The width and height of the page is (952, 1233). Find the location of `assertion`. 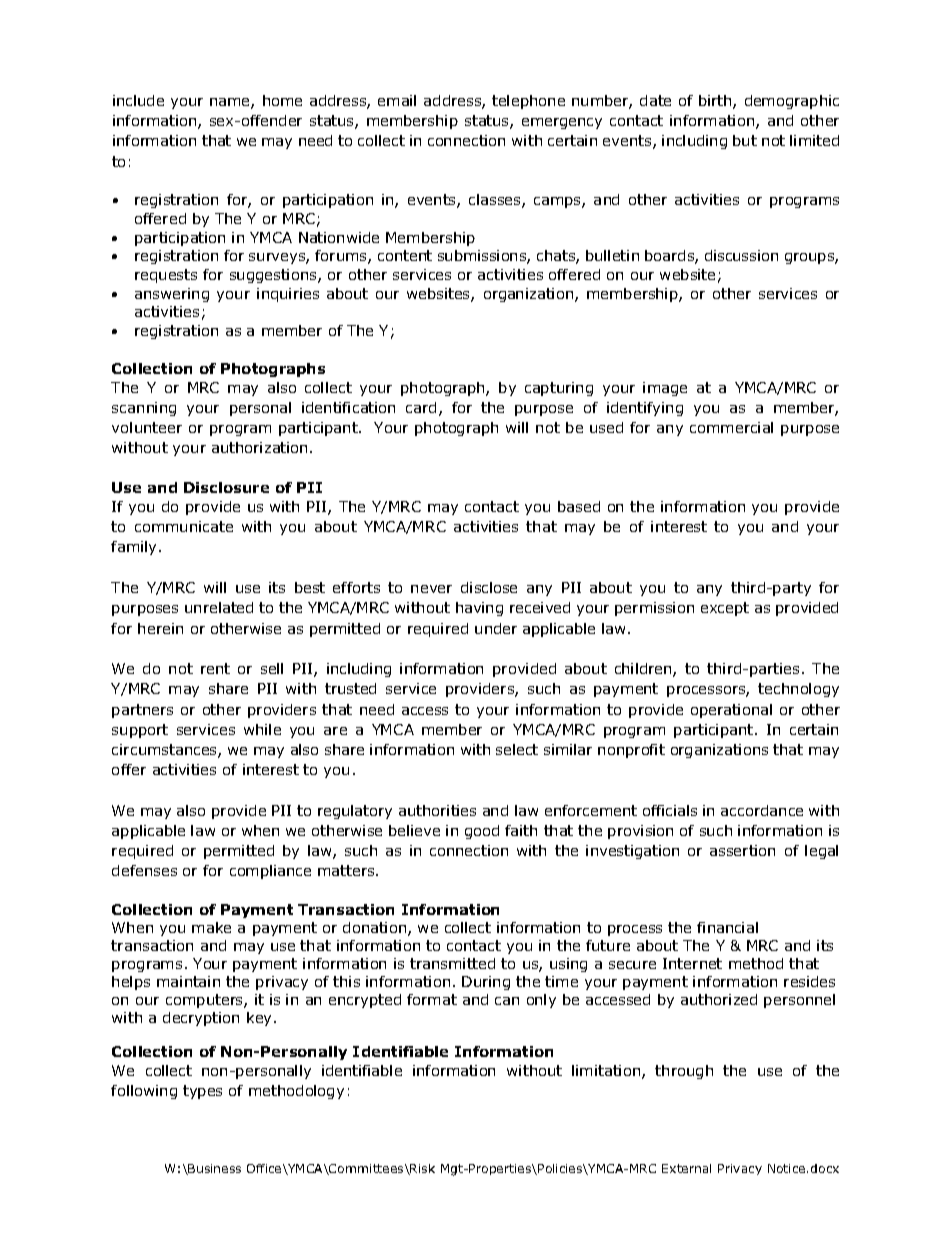

assertion is located at coordinates (742, 850).
